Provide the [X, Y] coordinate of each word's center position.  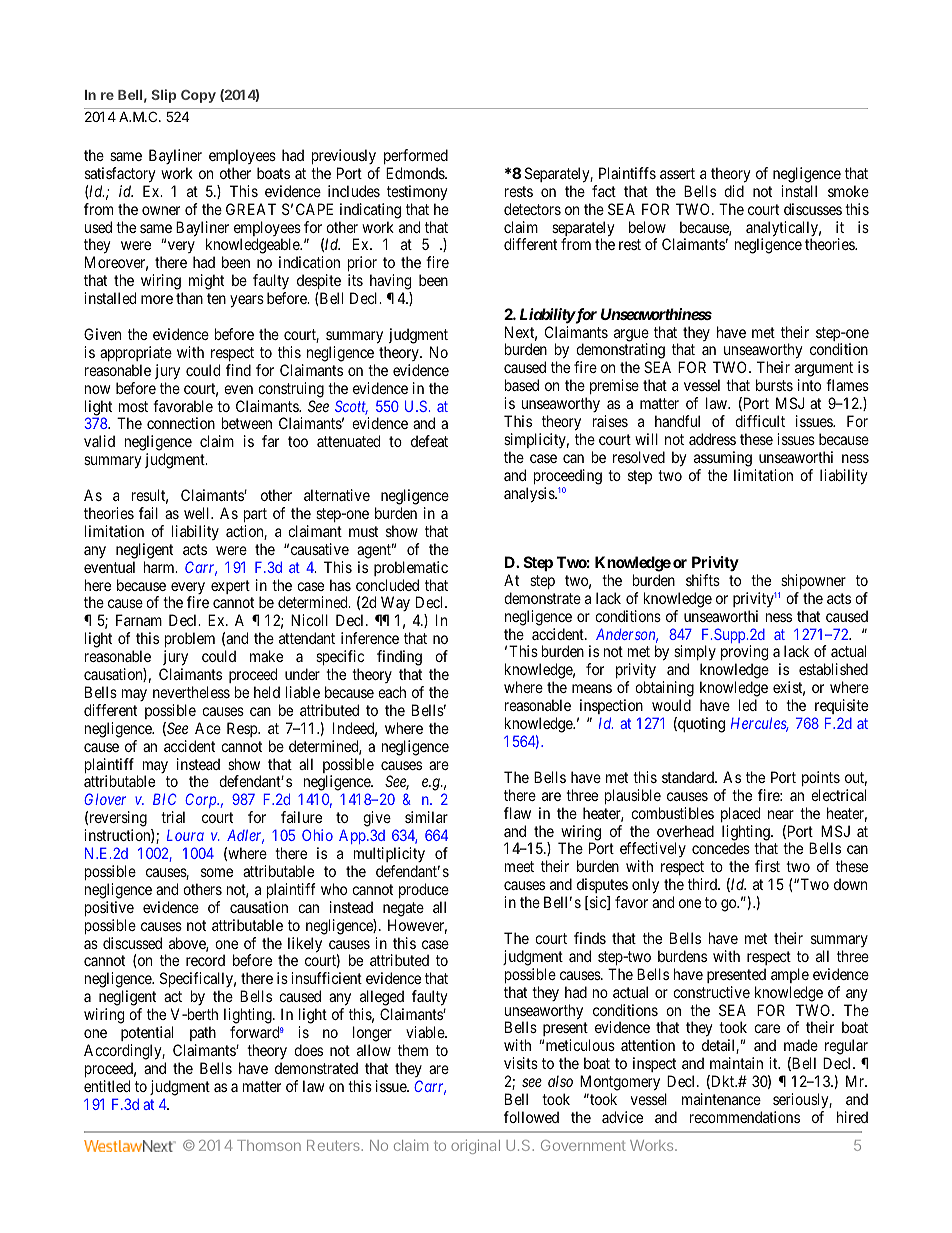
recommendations [745, 1117]
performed [416, 156]
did [734, 191]
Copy [198, 96]
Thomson [269, 1145]
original [475, 1146]
